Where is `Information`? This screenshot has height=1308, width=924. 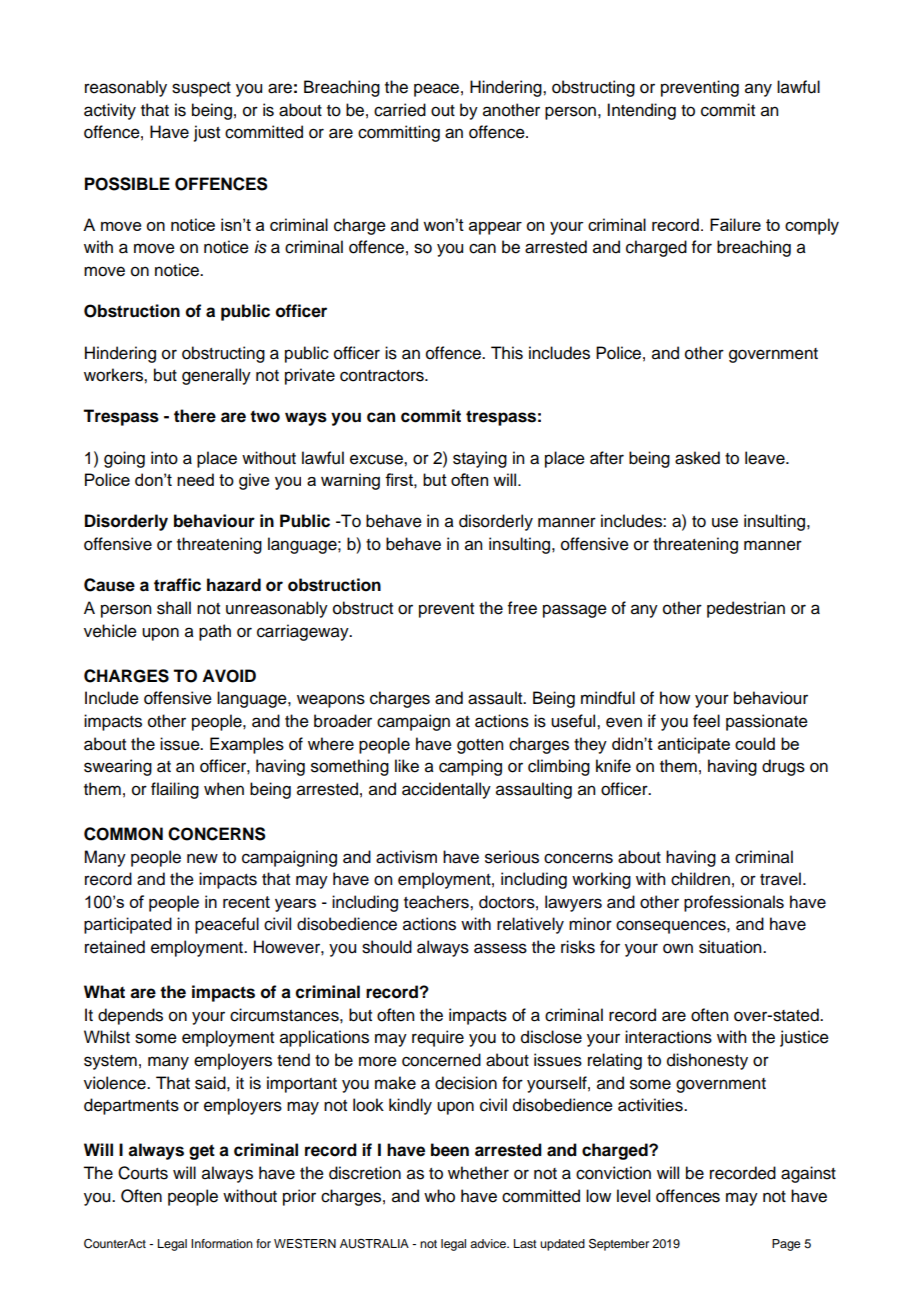 Information is located at coordinates (222, 1243).
